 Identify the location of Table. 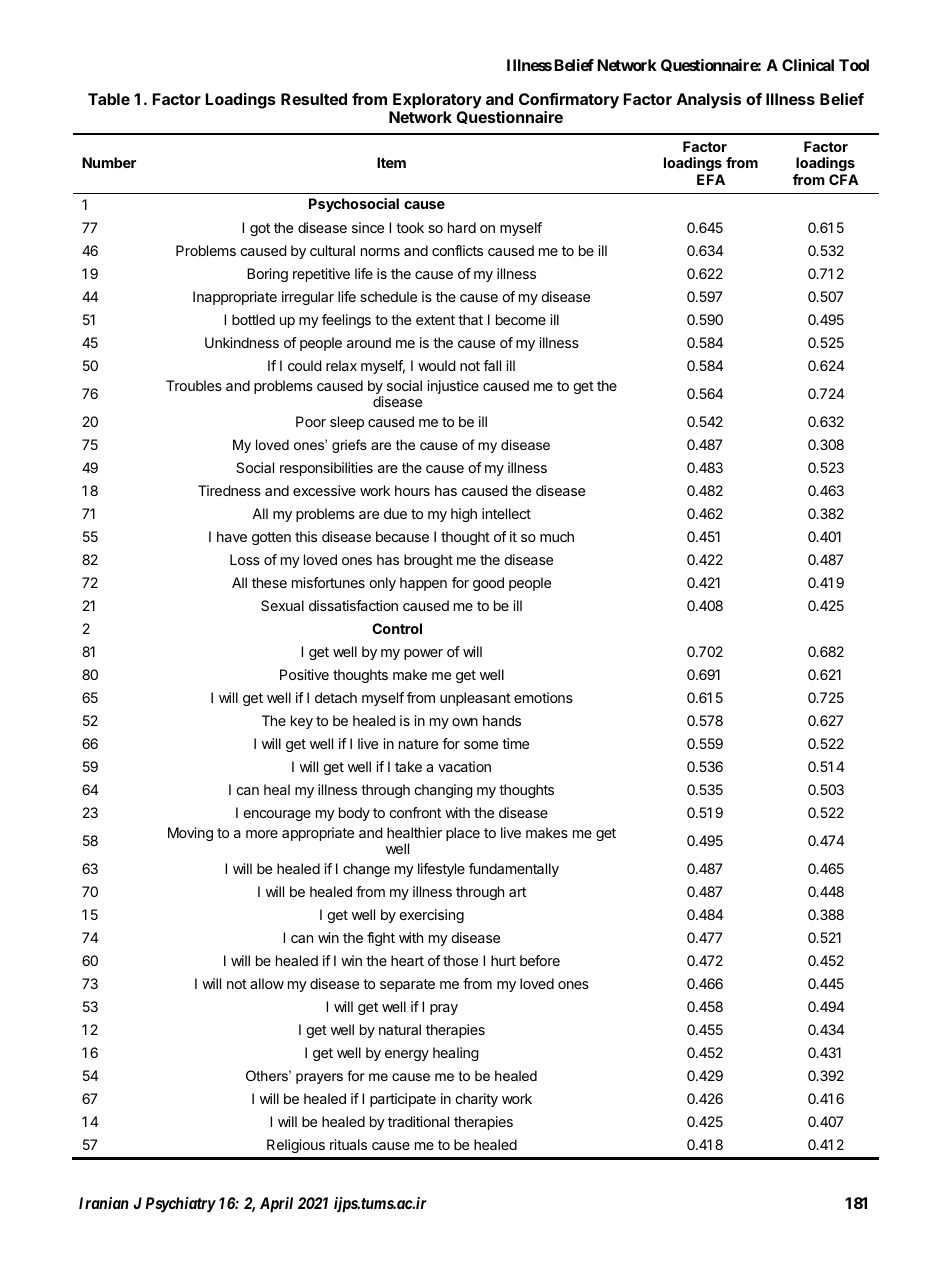
(109, 99).
